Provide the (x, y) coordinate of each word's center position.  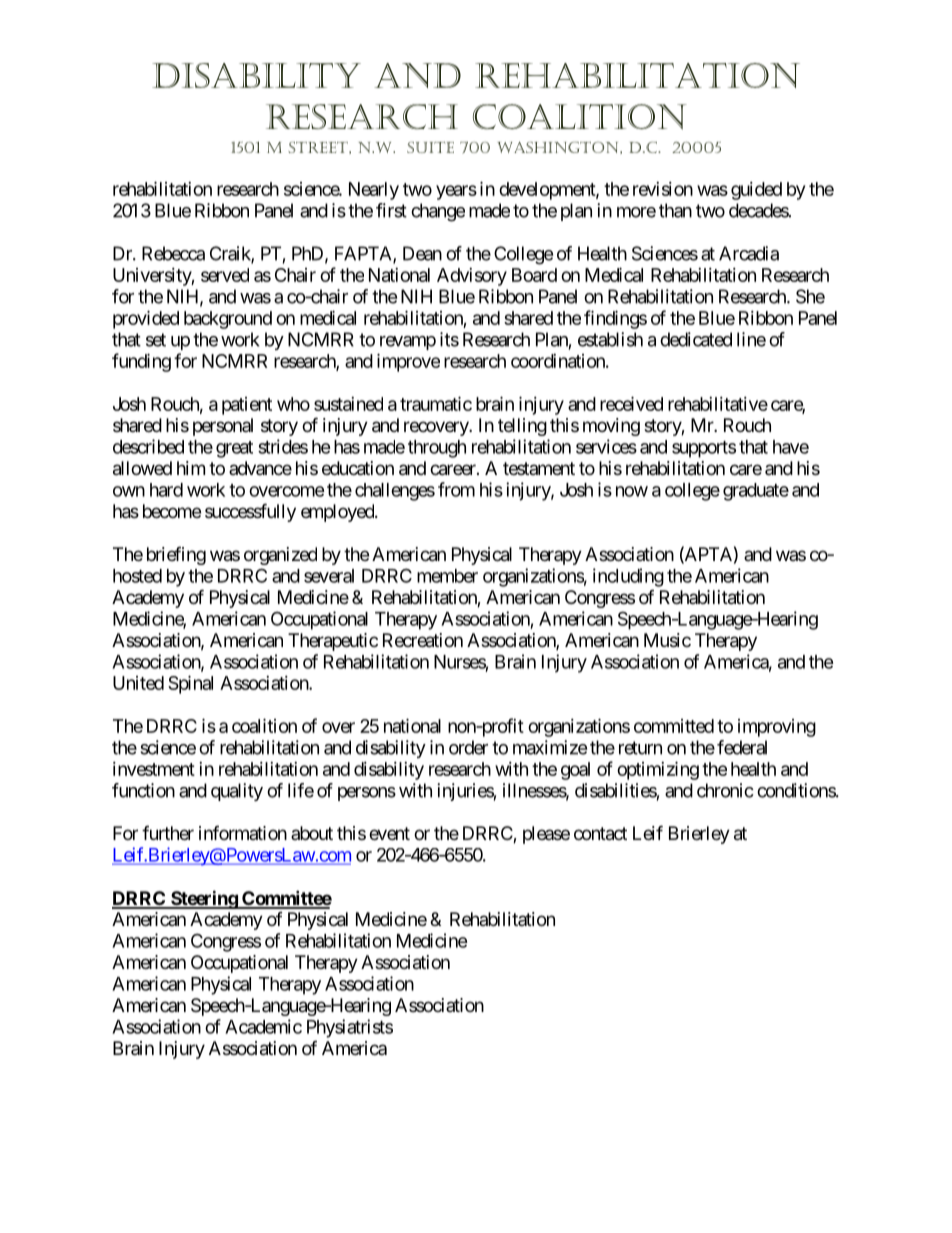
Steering (204, 899)
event (389, 833)
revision (663, 189)
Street (319, 147)
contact (600, 834)
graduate (756, 492)
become (172, 511)
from (456, 489)
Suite (430, 147)
